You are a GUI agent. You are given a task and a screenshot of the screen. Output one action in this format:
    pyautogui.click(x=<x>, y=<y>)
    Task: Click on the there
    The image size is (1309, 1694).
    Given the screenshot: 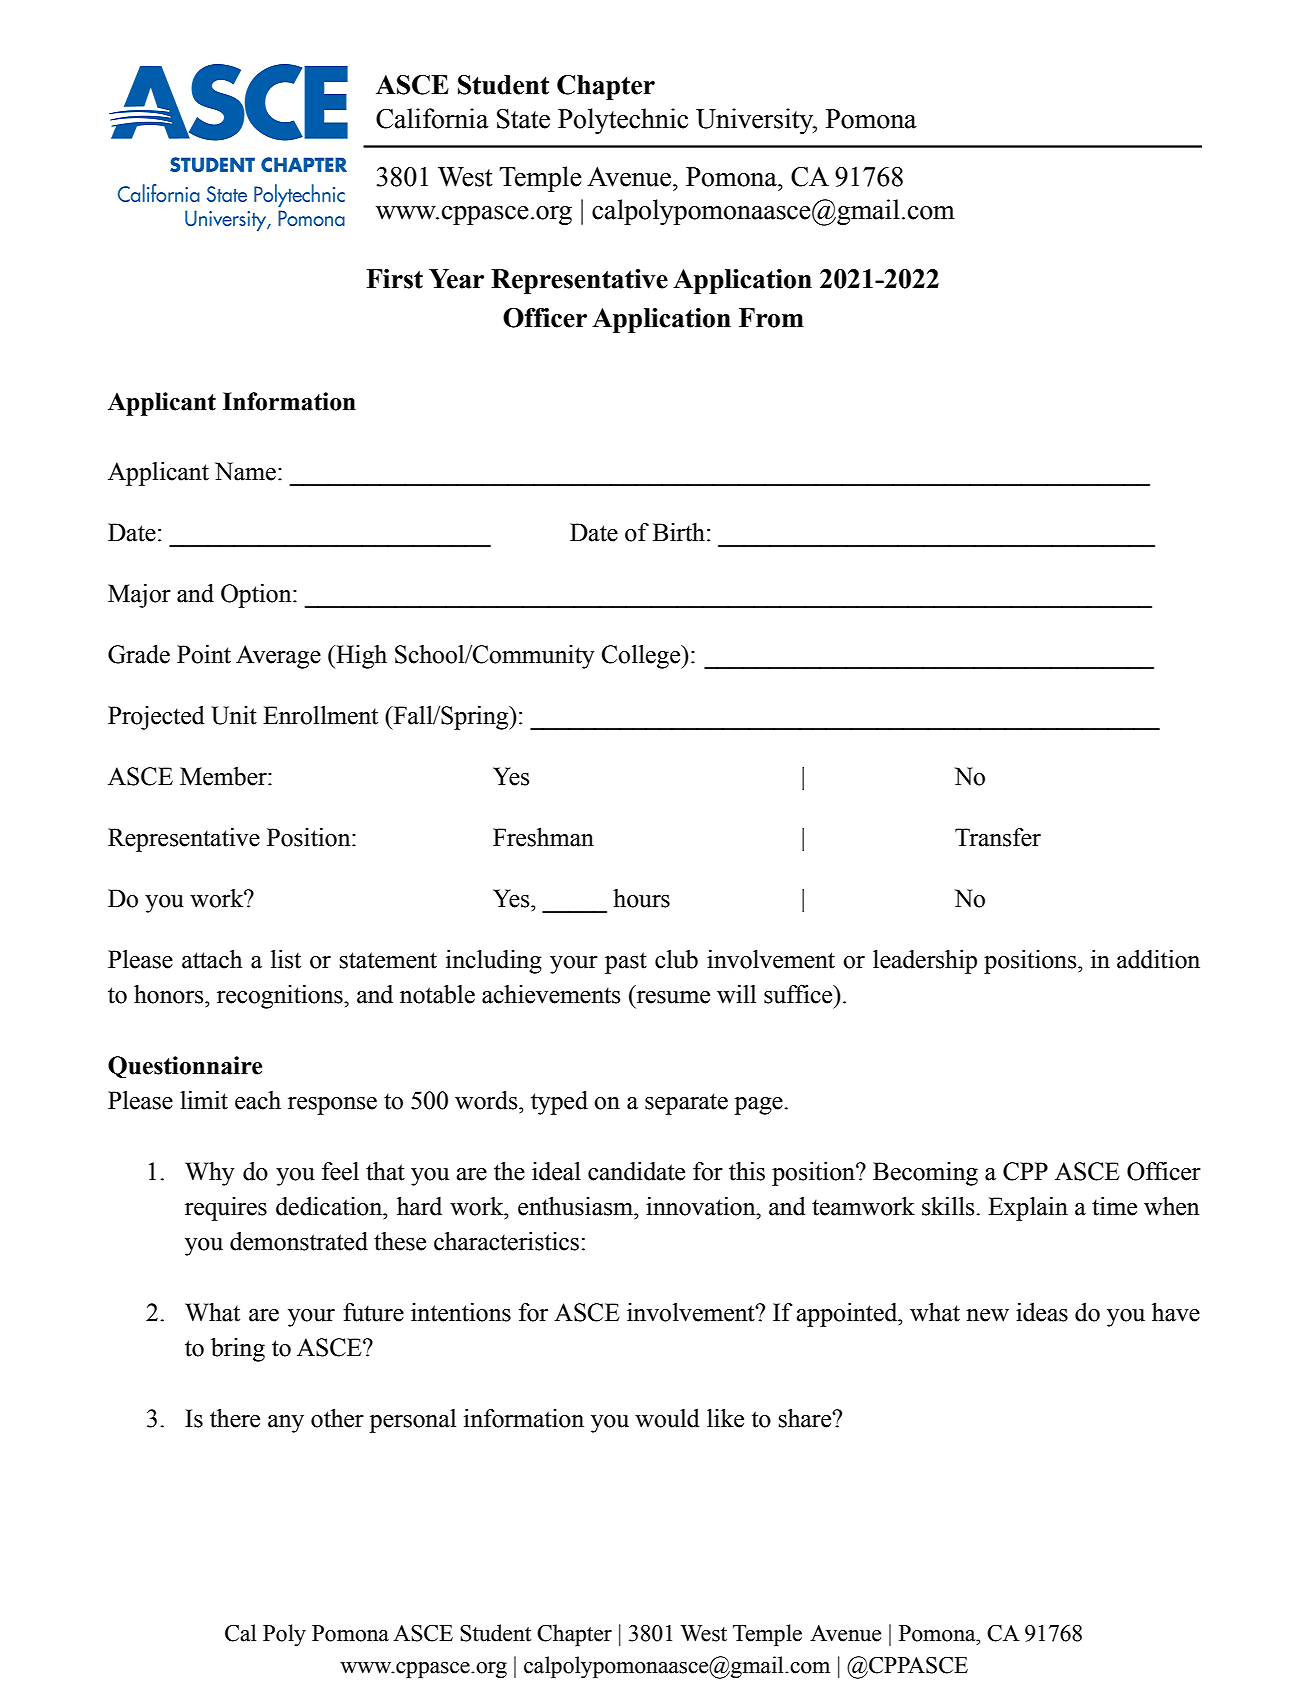 What is the action you would take?
    pyautogui.click(x=235, y=1418)
